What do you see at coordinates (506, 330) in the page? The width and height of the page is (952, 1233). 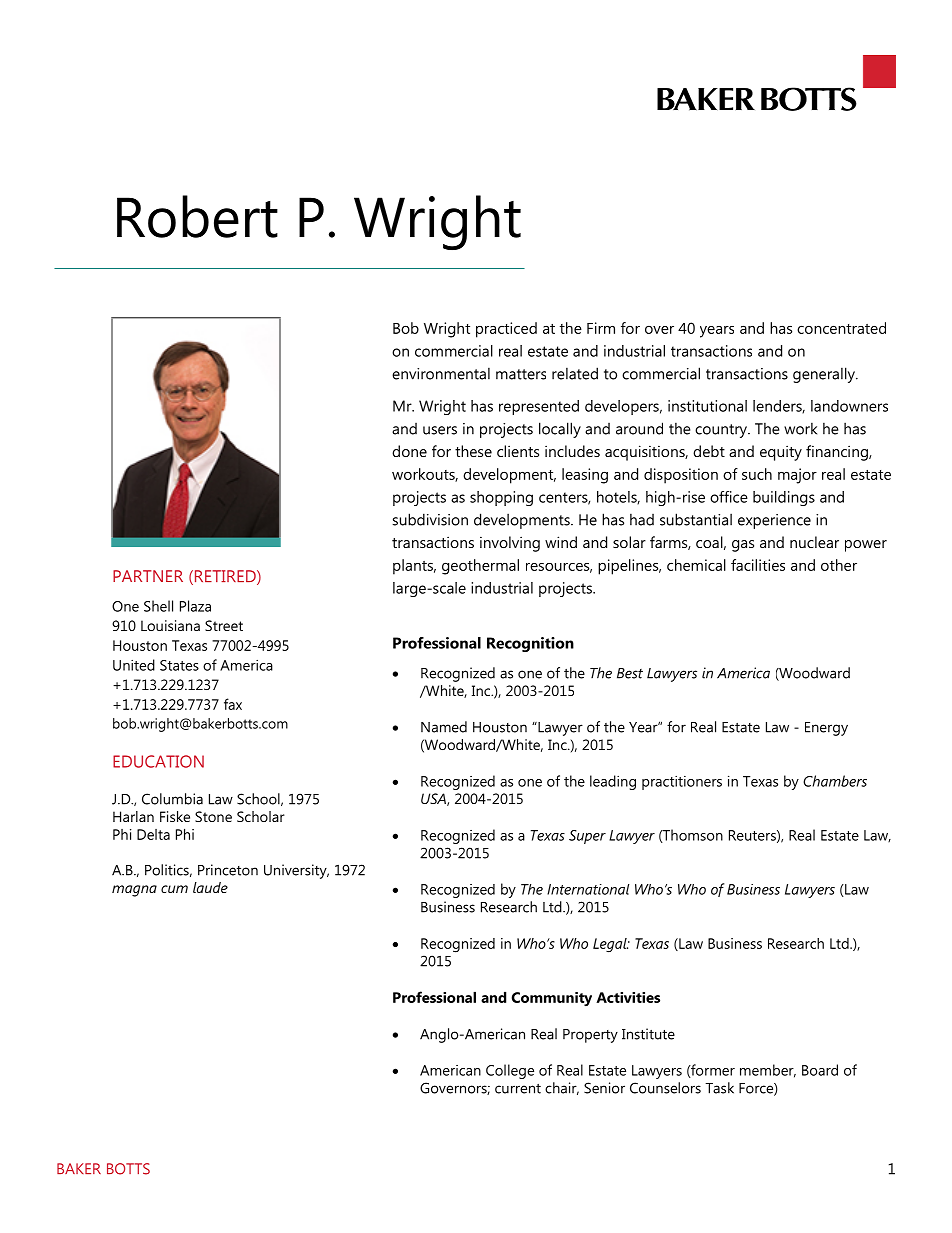 I see `practiced` at bounding box center [506, 330].
